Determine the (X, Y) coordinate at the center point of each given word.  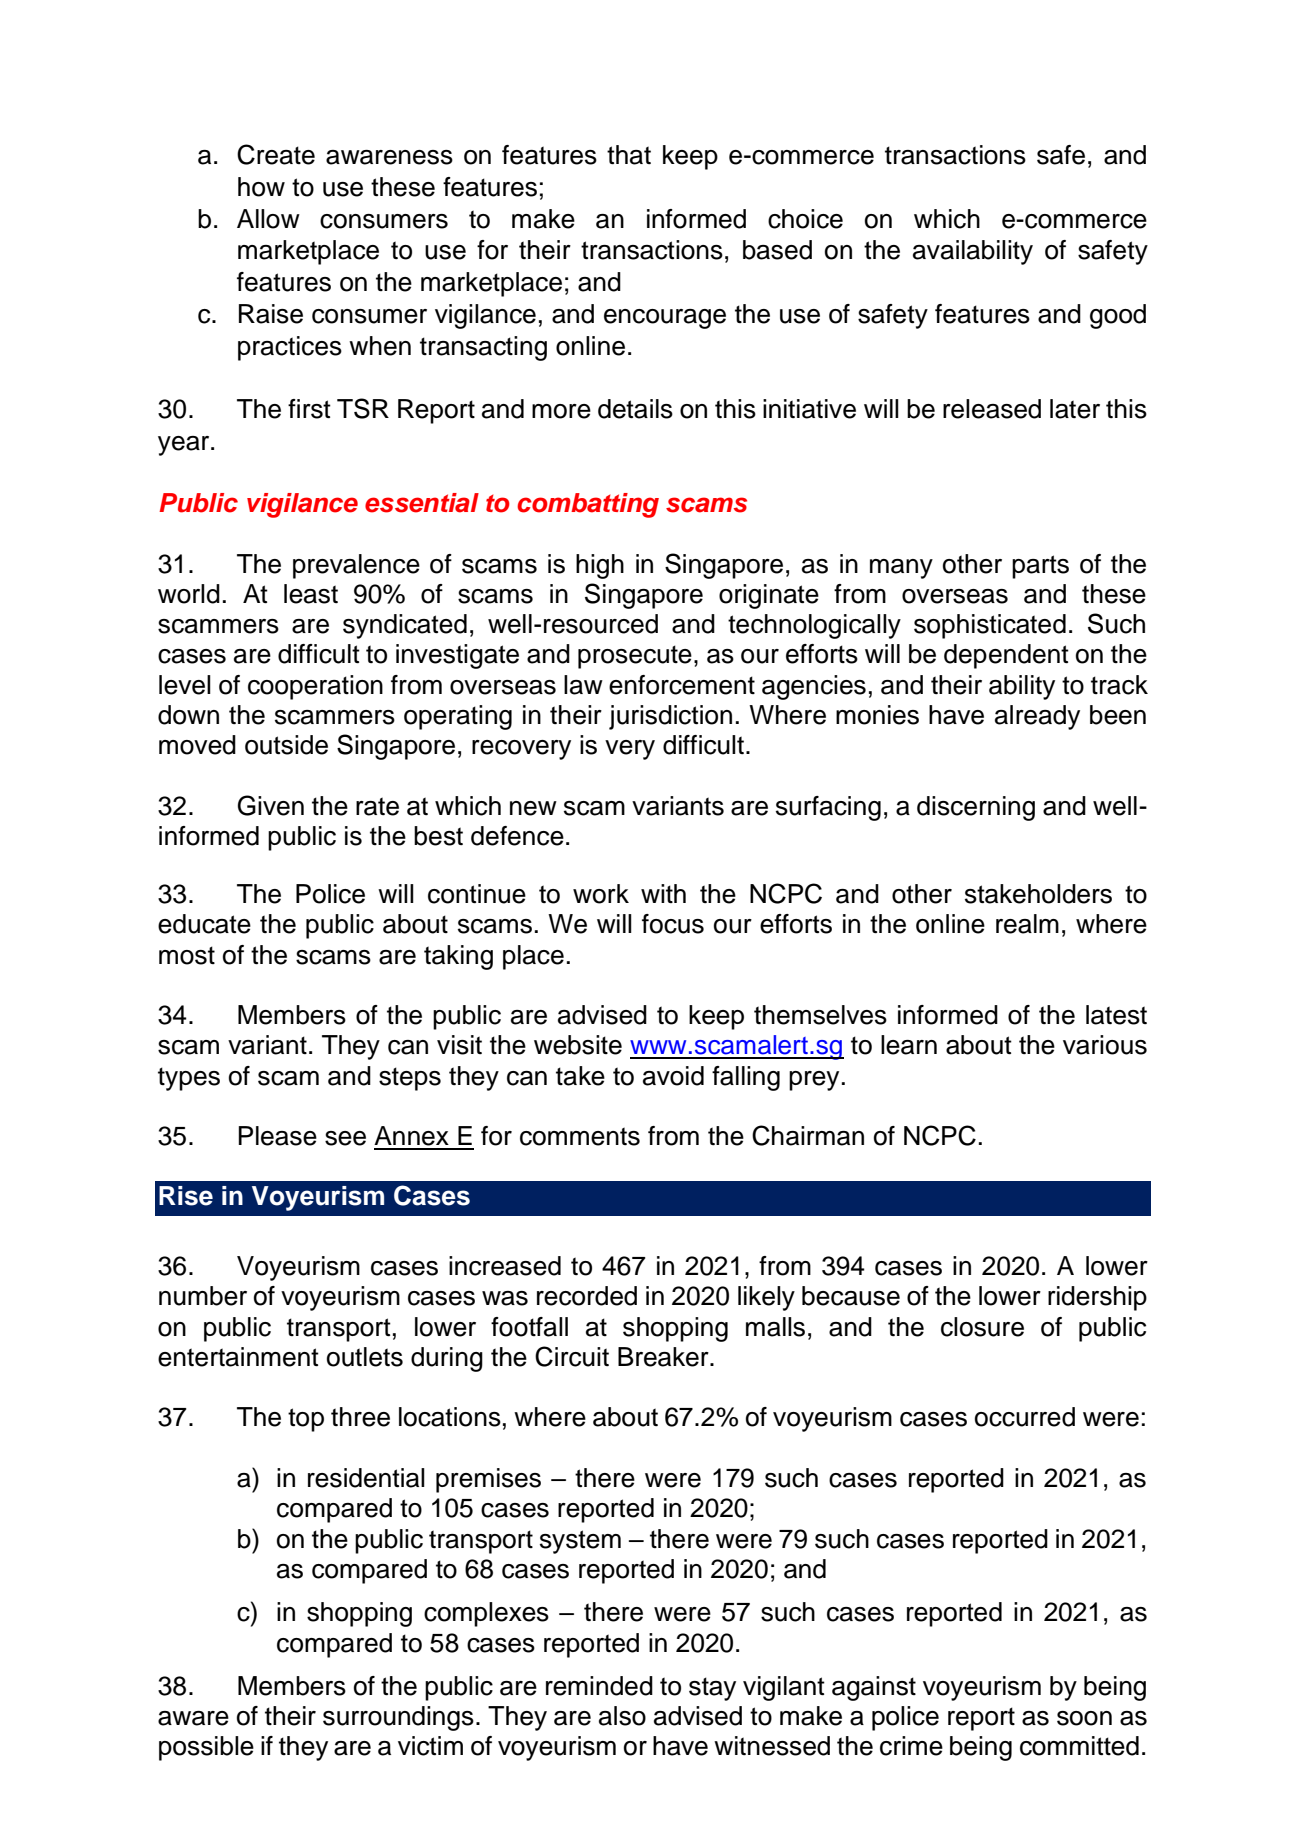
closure (982, 1327)
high (600, 566)
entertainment (238, 1357)
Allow (268, 219)
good (1118, 316)
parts (1040, 567)
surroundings (398, 1718)
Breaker (664, 1357)
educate (204, 924)
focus (673, 924)
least (311, 594)
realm (1027, 924)
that (629, 155)
